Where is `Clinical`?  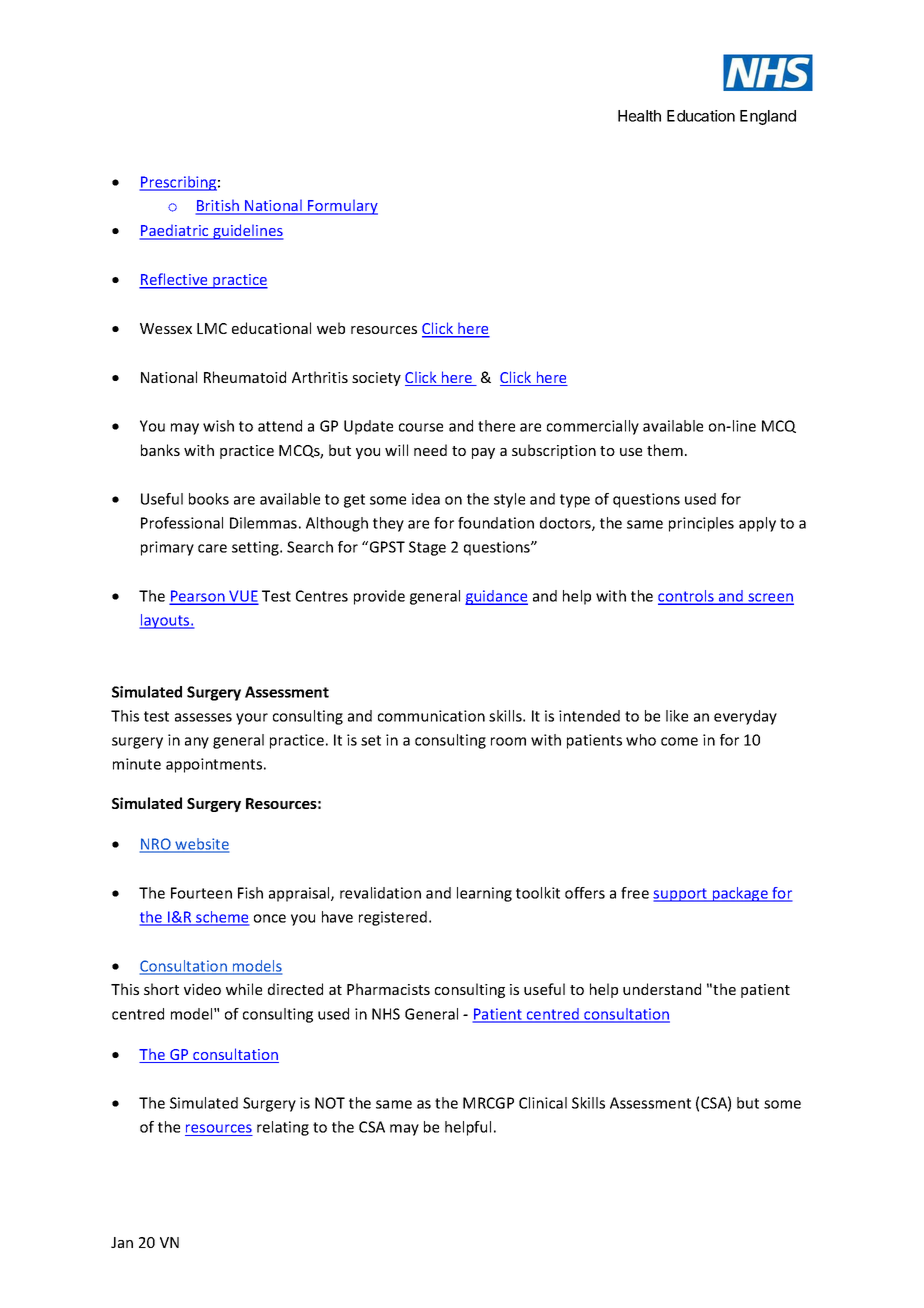 Clinical is located at coordinates (543, 1103).
